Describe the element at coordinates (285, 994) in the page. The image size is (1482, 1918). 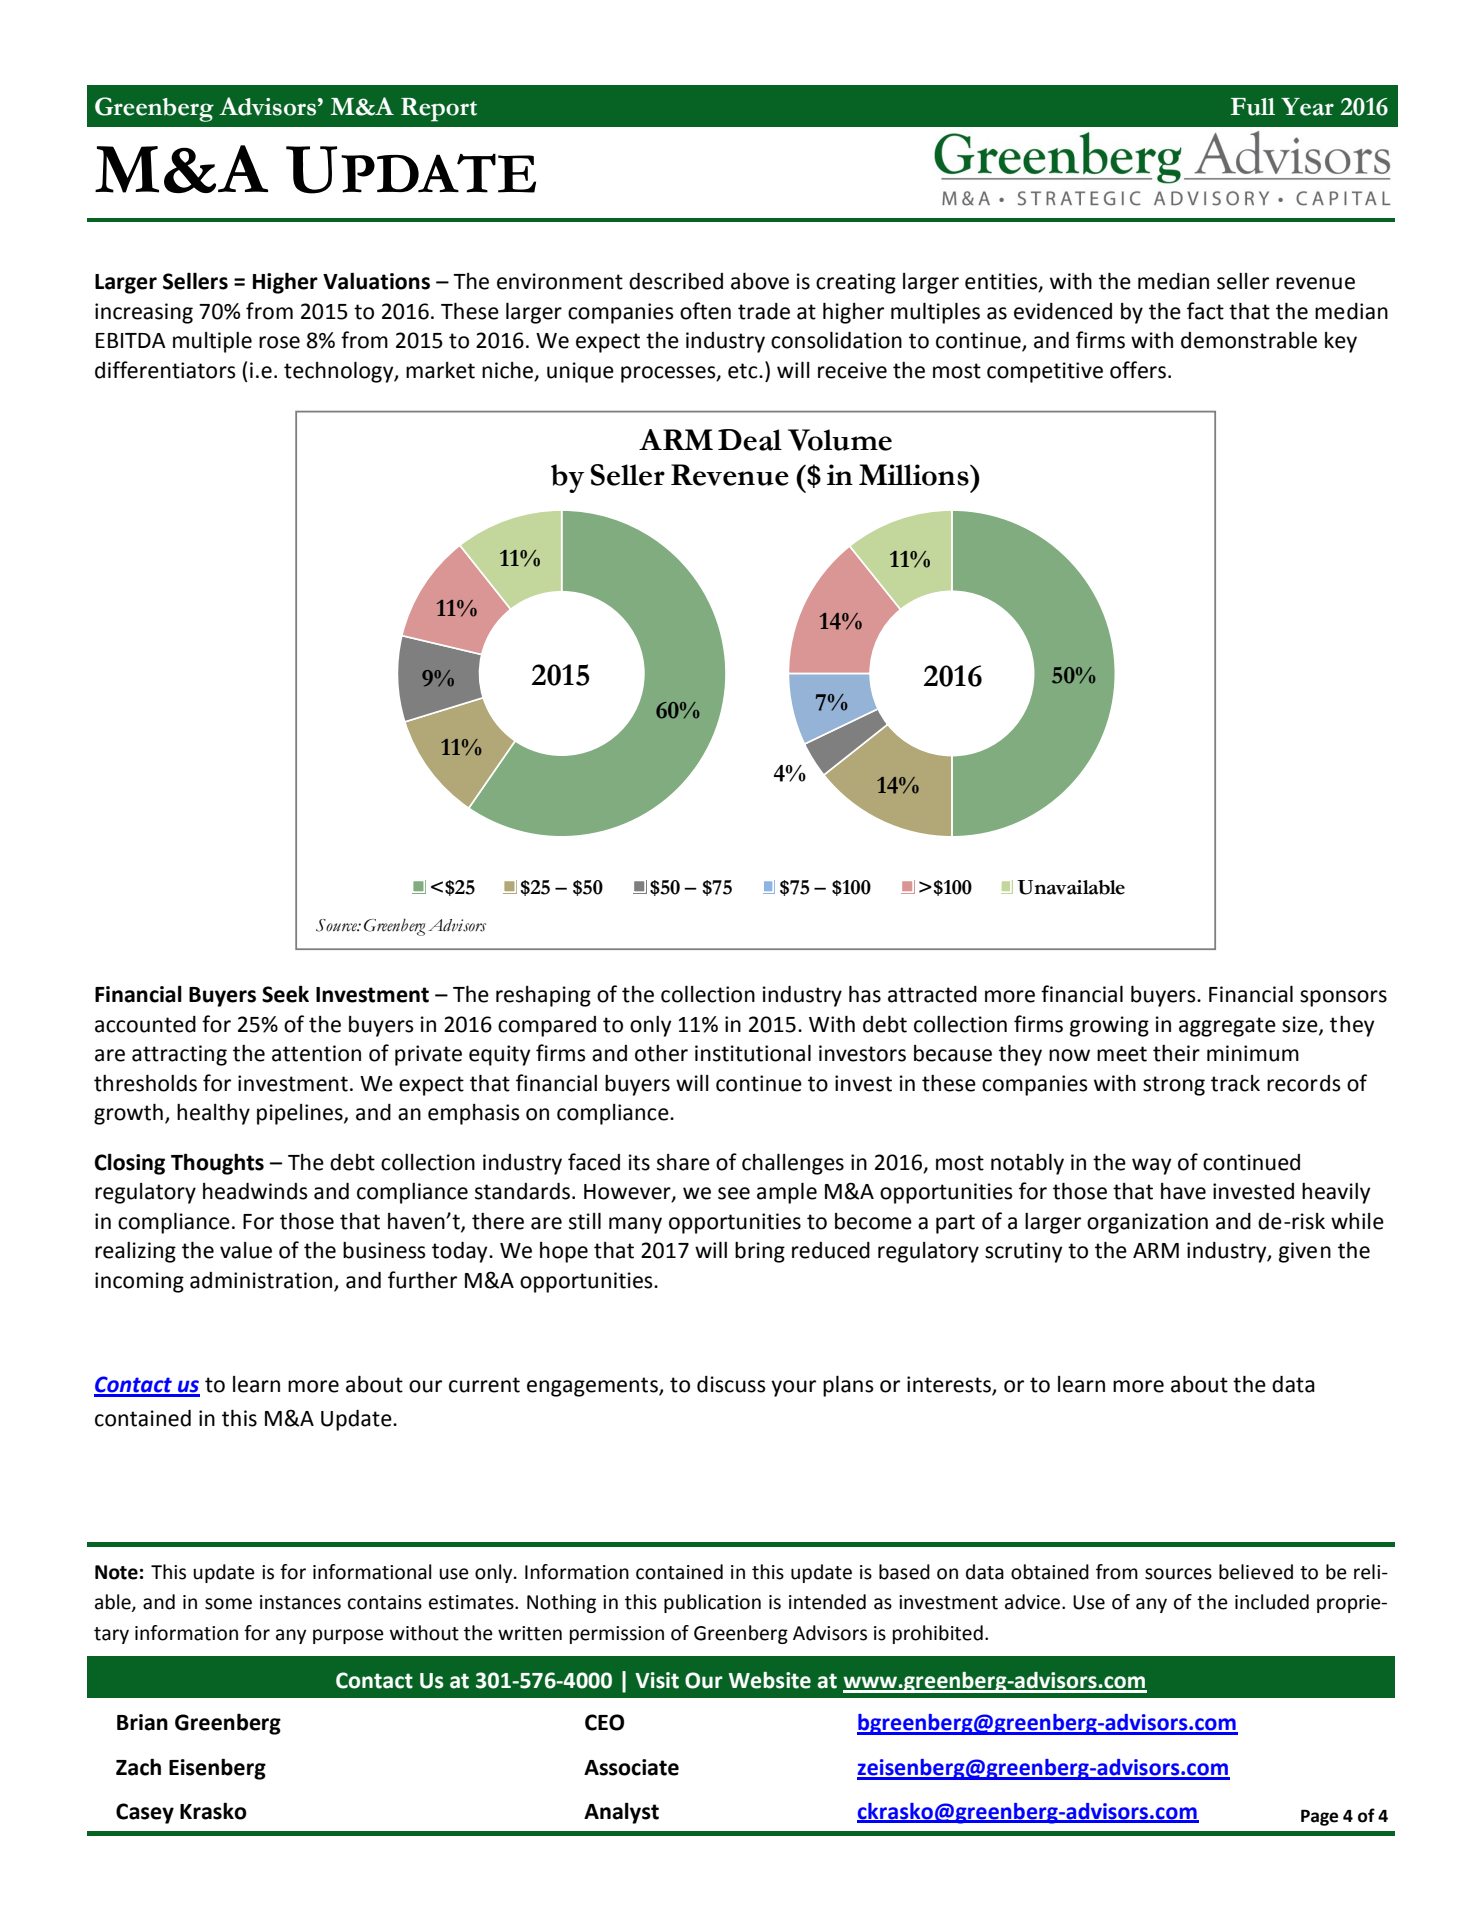
I see `Seek` at that location.
